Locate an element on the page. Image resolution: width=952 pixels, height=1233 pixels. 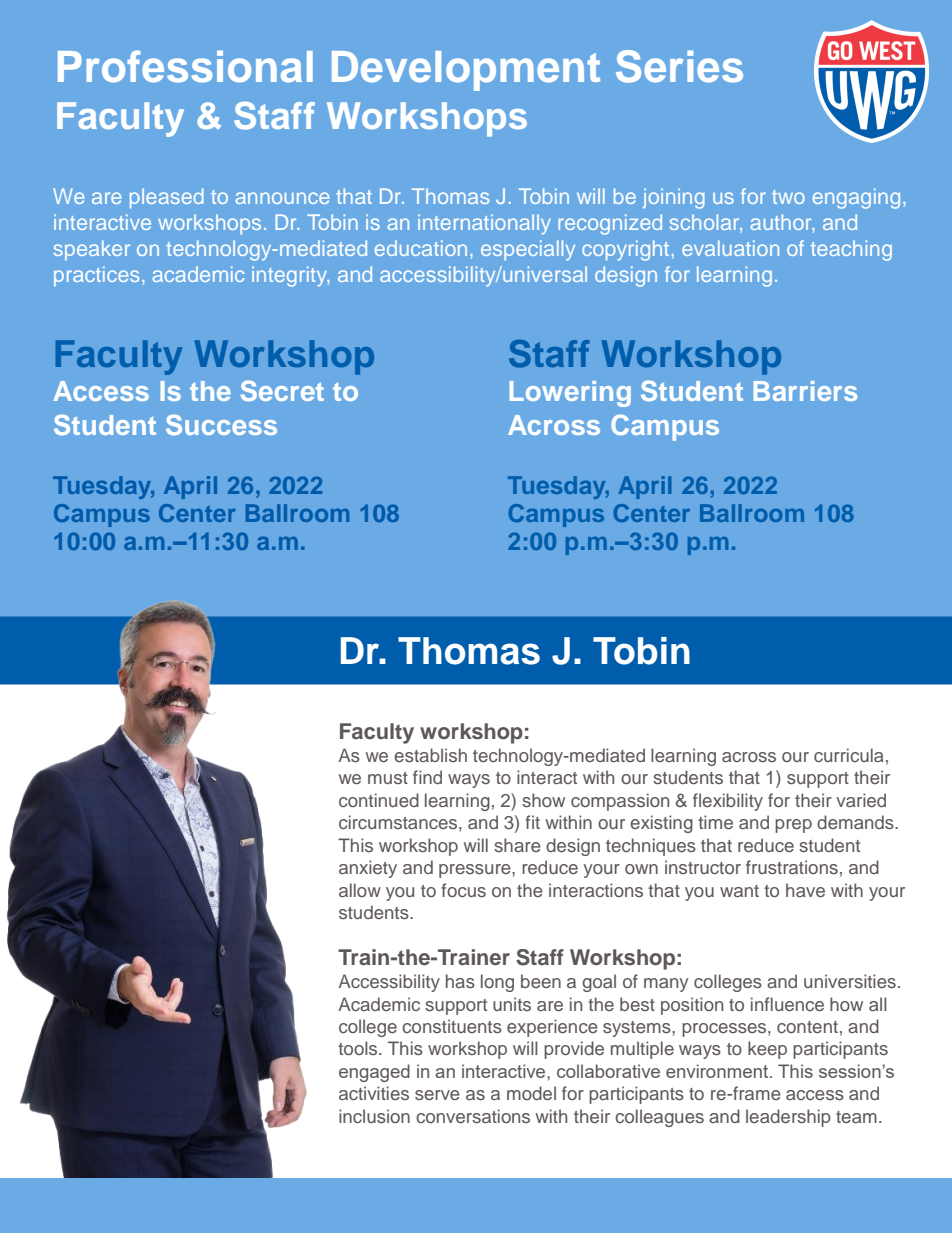
Professional is located at coordinates (185, 66).
